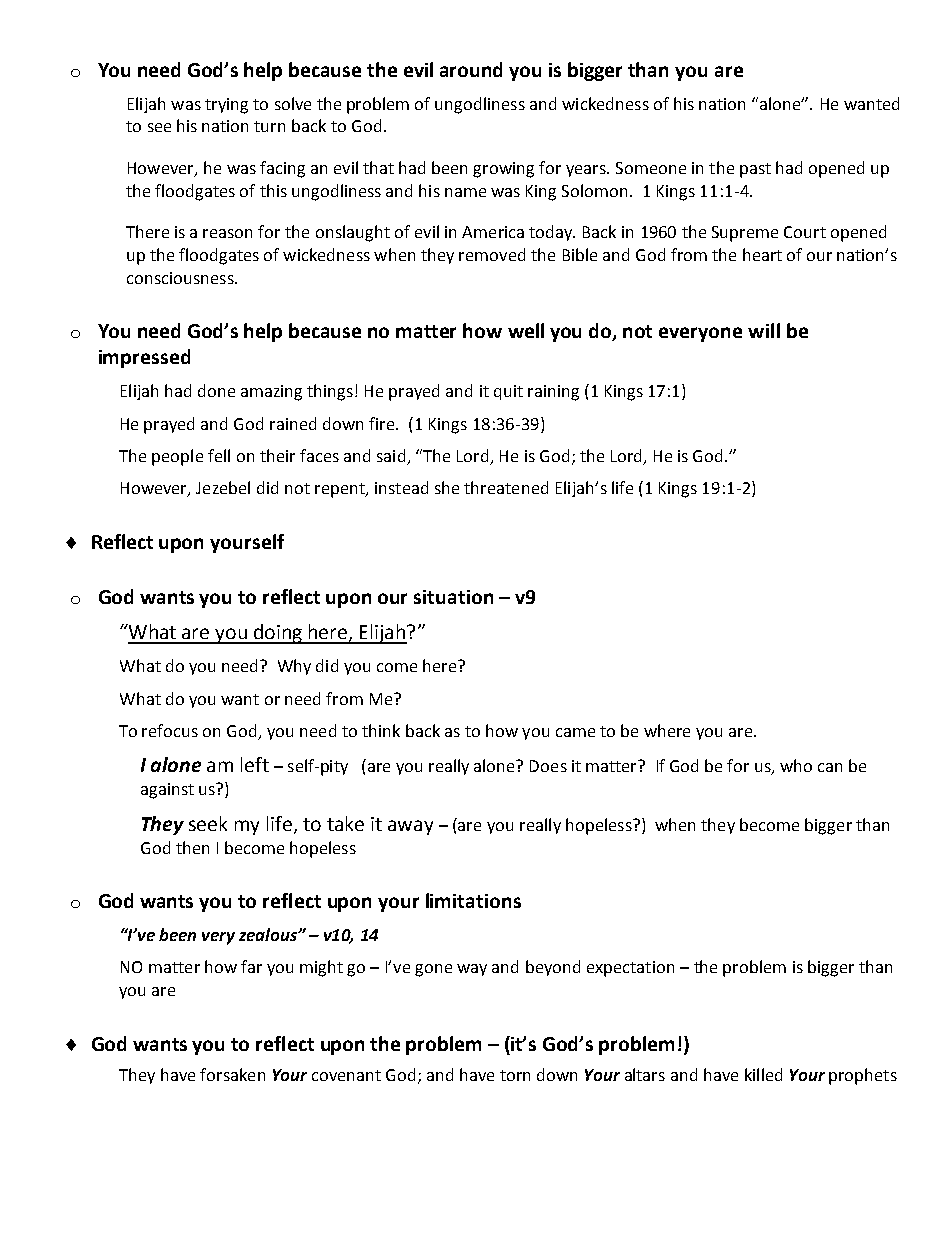 This screenshot has height=1233, width=952. What do you see at coordinates (216, 390) in the screenshot?
I see `done` at bounding box center [216, 390].
